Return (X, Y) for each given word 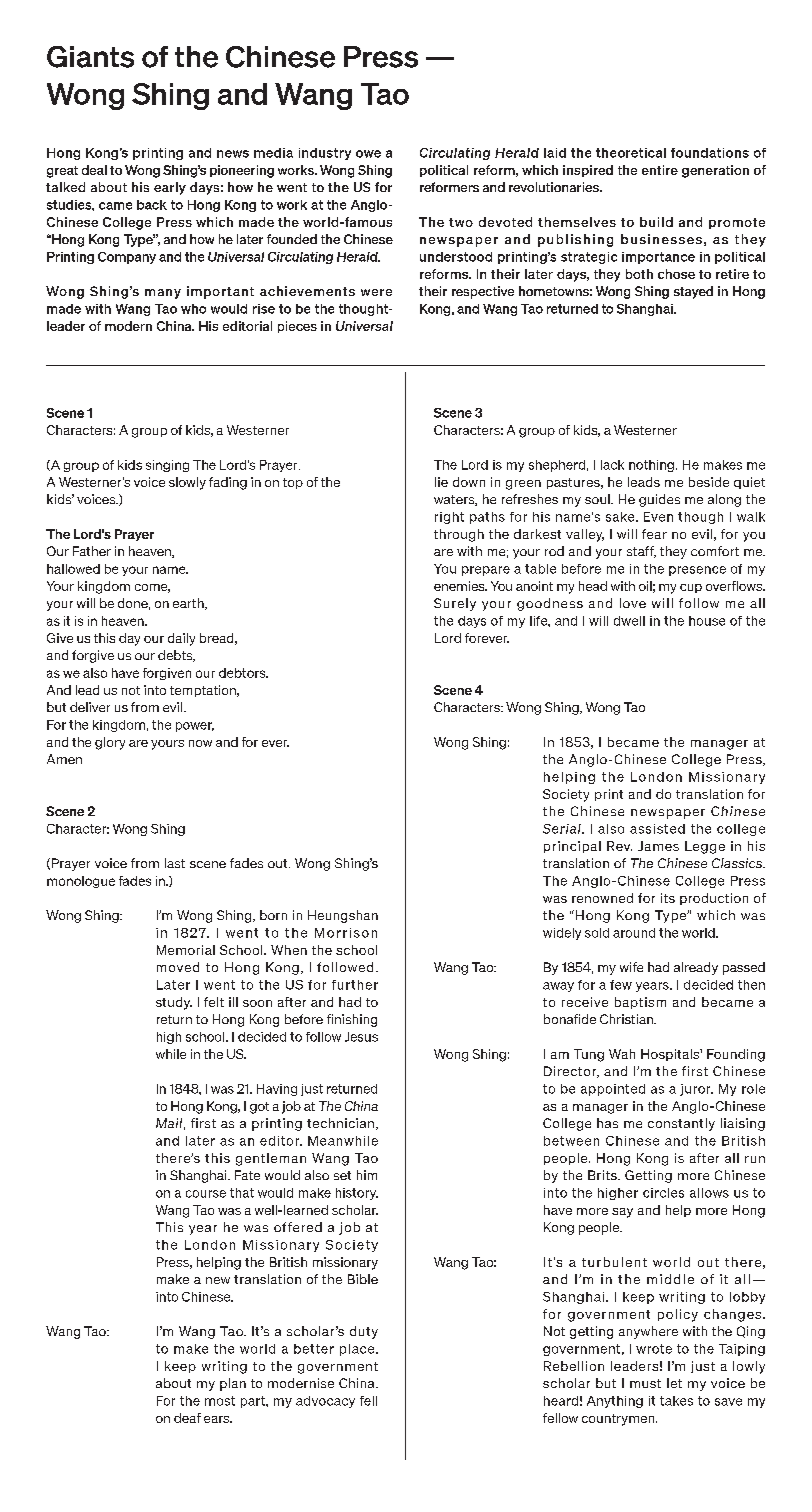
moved (178, 967)
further (355, 985)
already (696, 968)
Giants (90, 57)
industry (325, 154)
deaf (187, 1418)
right (449, 518)
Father (92, 551)
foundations (710, 153)
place (358, 1350)
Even (658, 517)
